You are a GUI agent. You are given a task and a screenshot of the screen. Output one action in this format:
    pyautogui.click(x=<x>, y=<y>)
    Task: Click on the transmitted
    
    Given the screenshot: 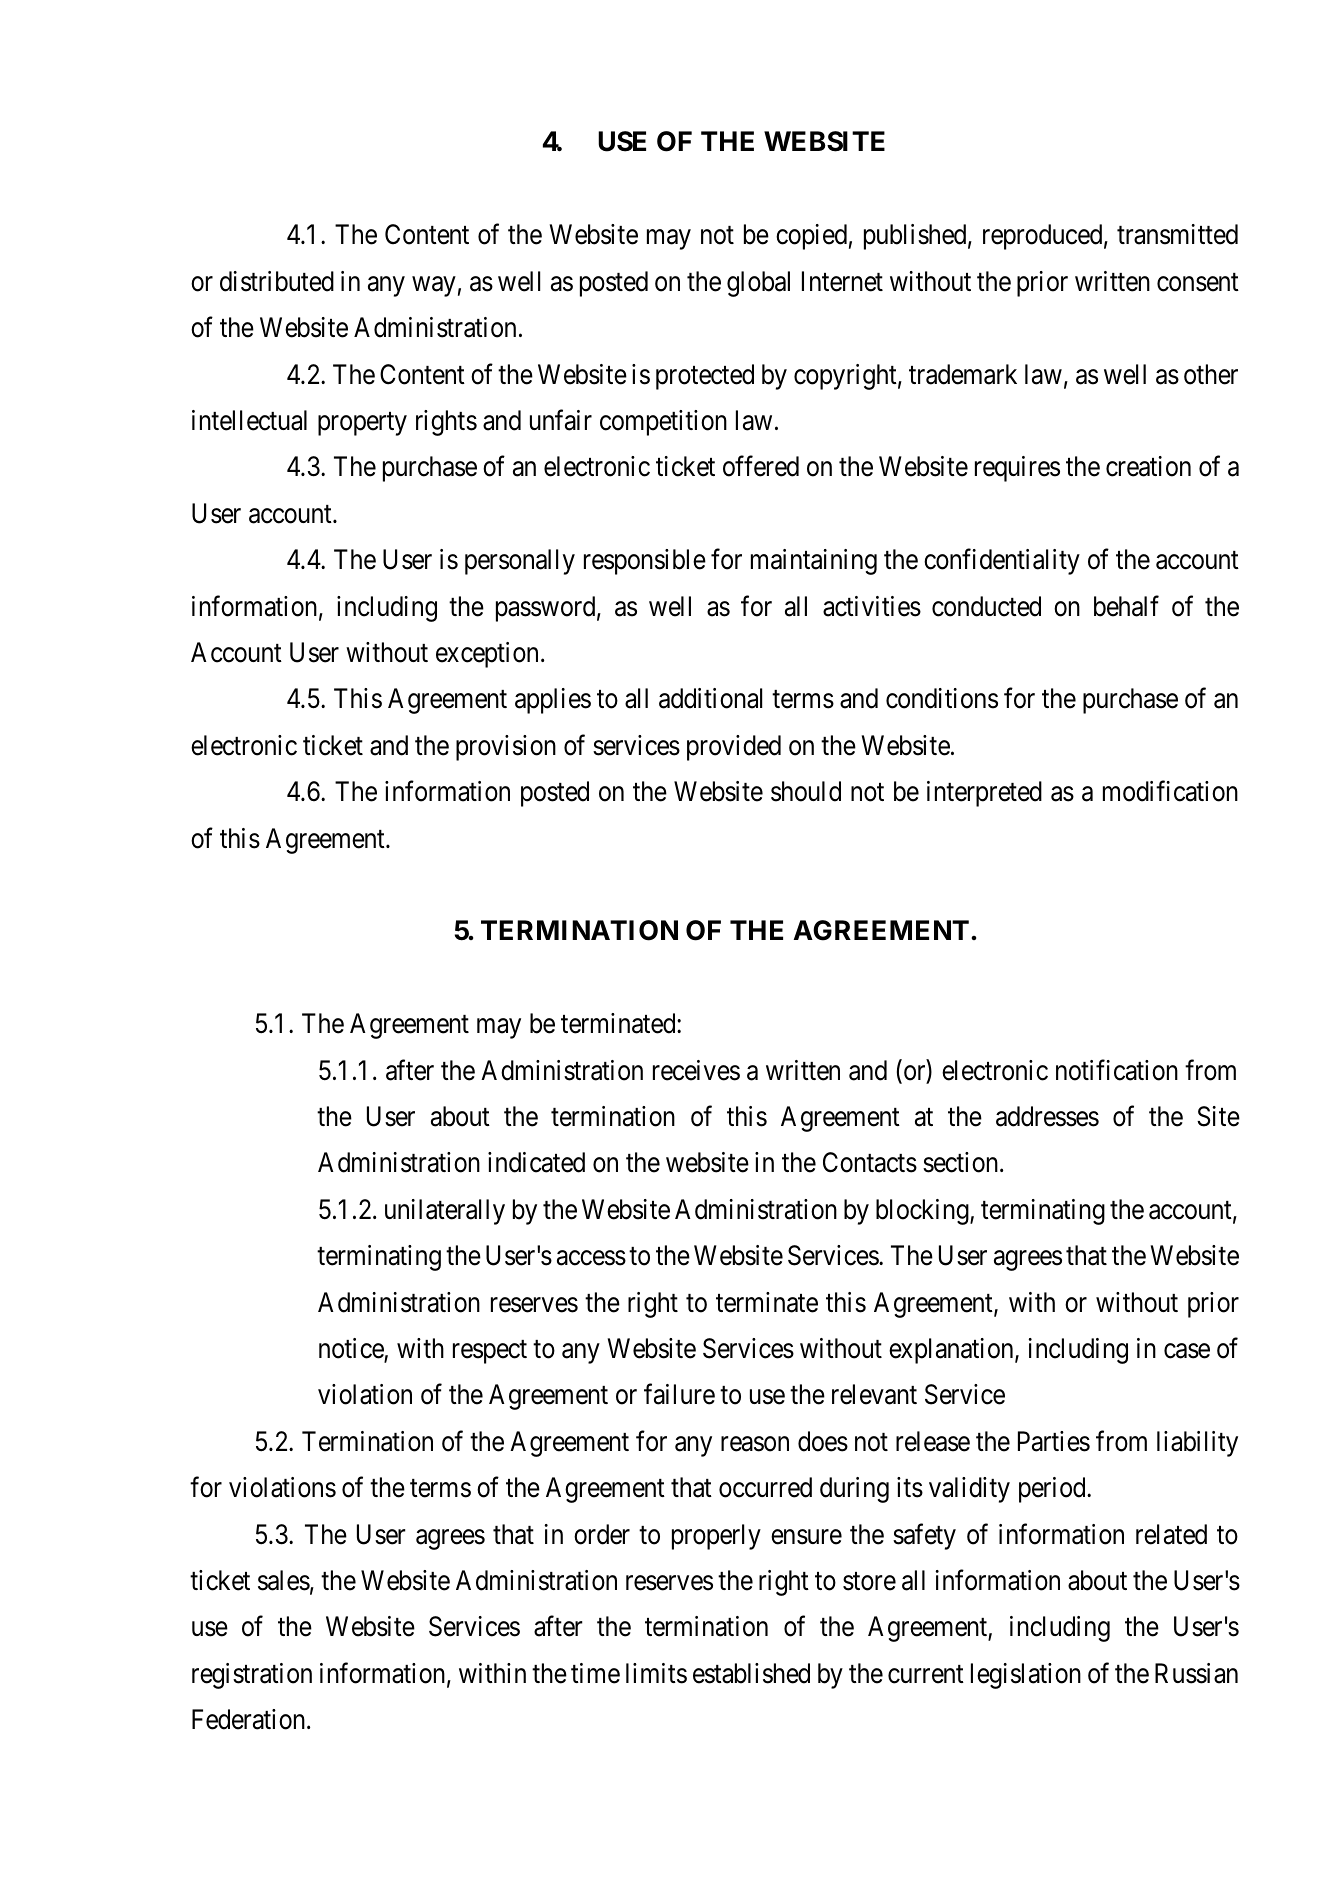 What is the action you would take?
    pyautogui.click(x=1177, y=234)
